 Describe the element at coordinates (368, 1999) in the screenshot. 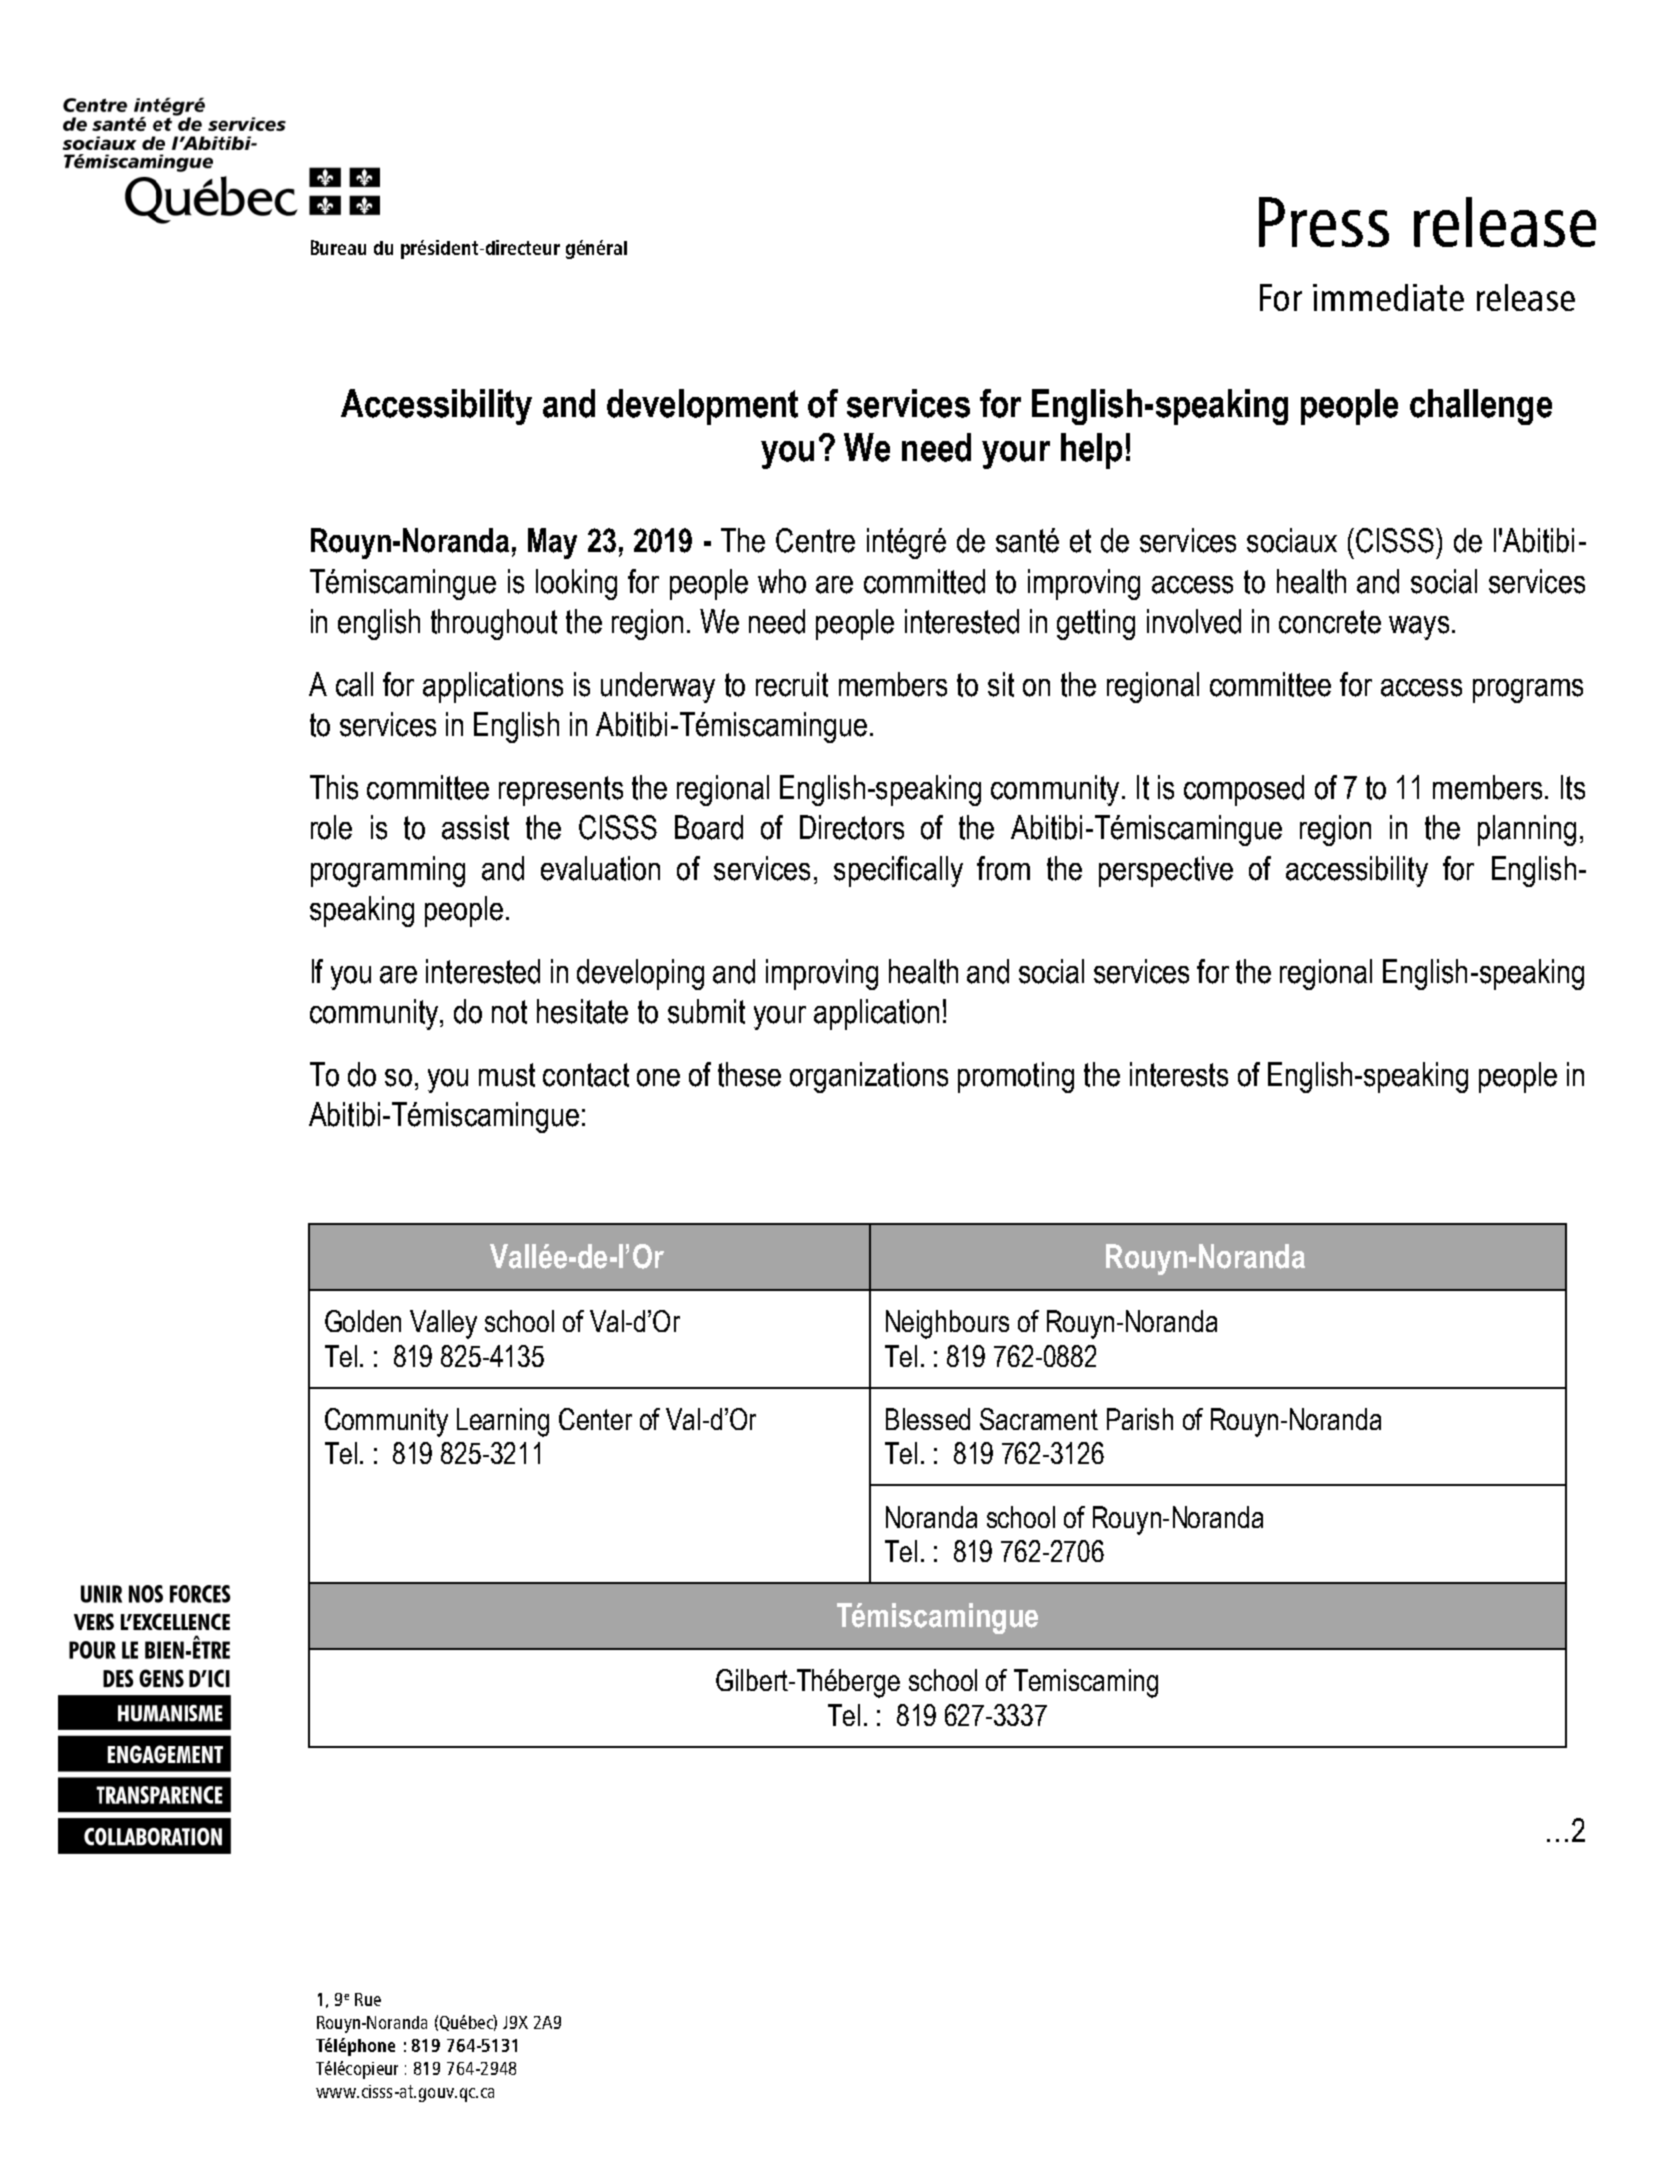

I see `Rue` at that location.
